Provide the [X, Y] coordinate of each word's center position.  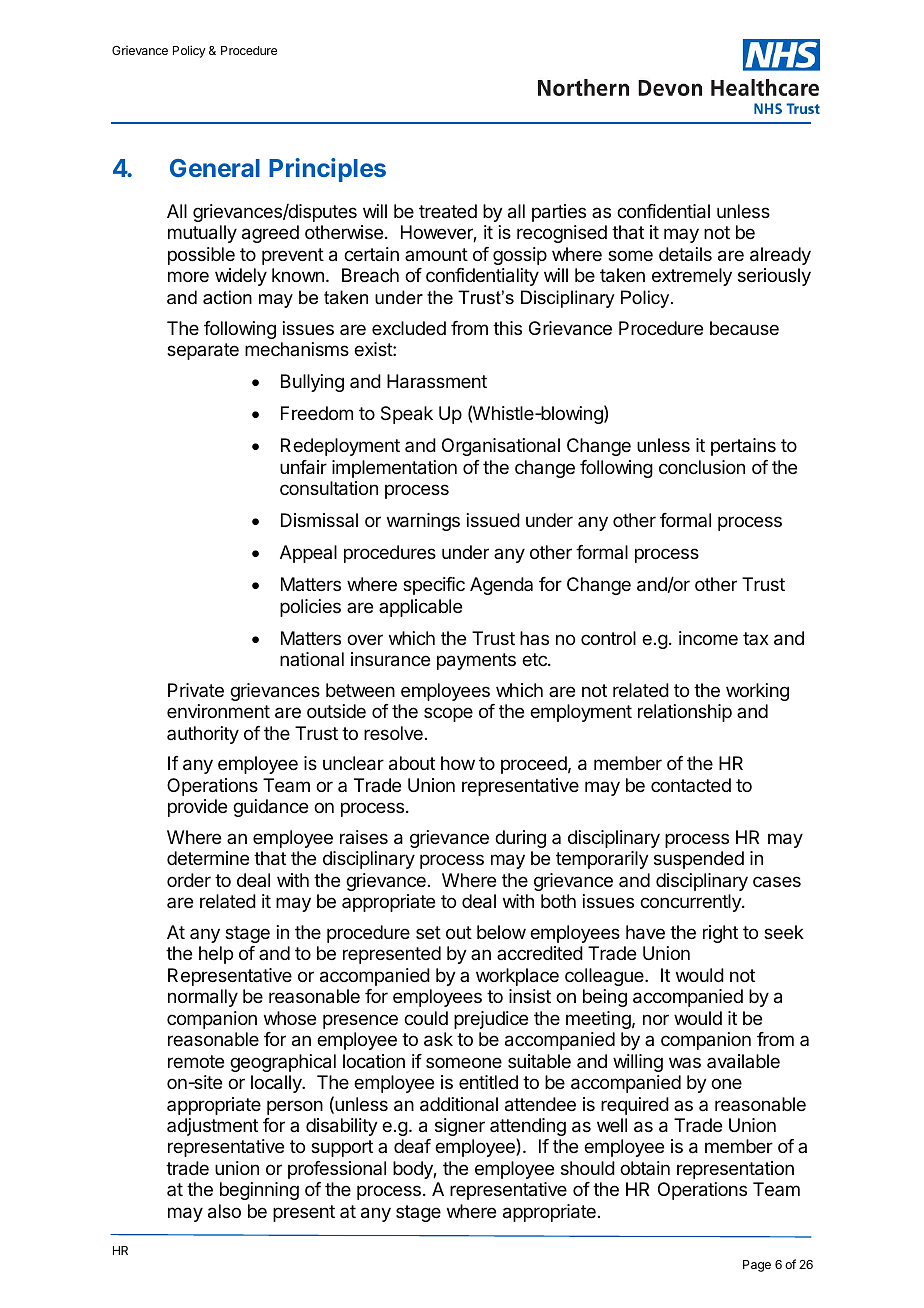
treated [448, 211]
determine [208, 858]
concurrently [691, 903]
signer [460, 1127]
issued [493, 520]
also [224, 1211]
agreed [270, 234]
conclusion [702, 467]
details [685, 254]
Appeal [308, 554]
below [501, 932]
